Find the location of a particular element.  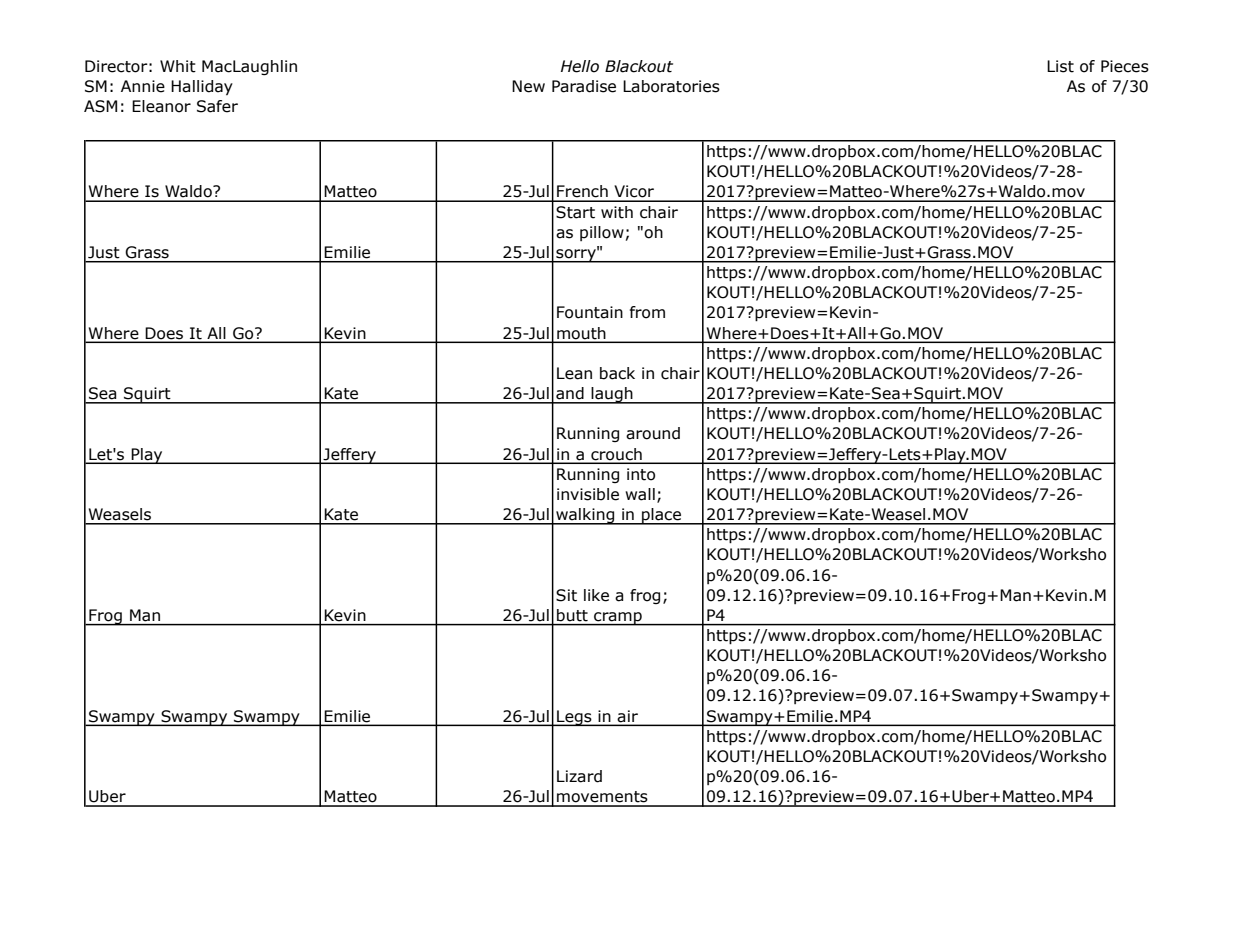

back is located at coordinates (617, 373).
